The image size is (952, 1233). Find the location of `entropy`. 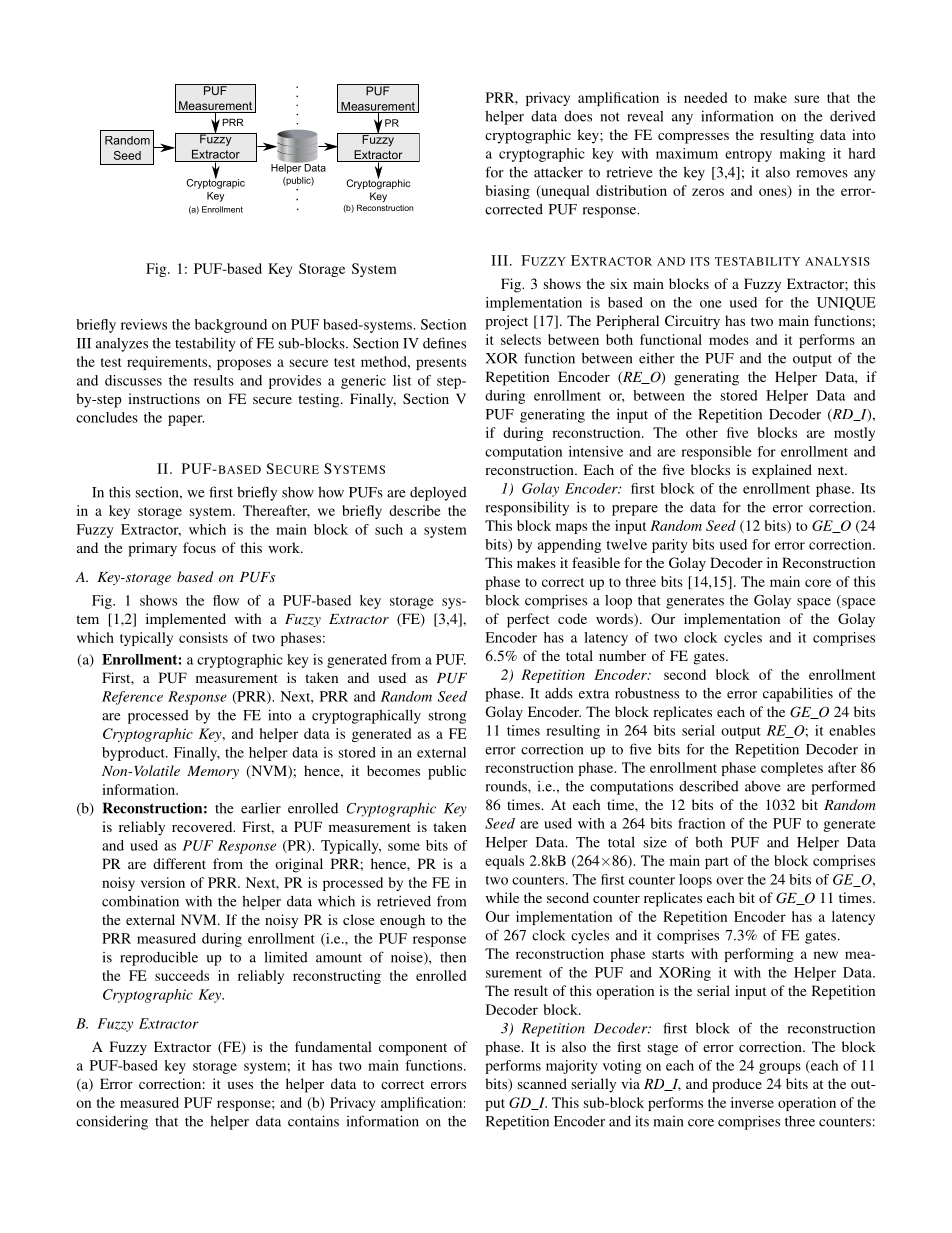

entropy is located at coordinates (748, 156).
